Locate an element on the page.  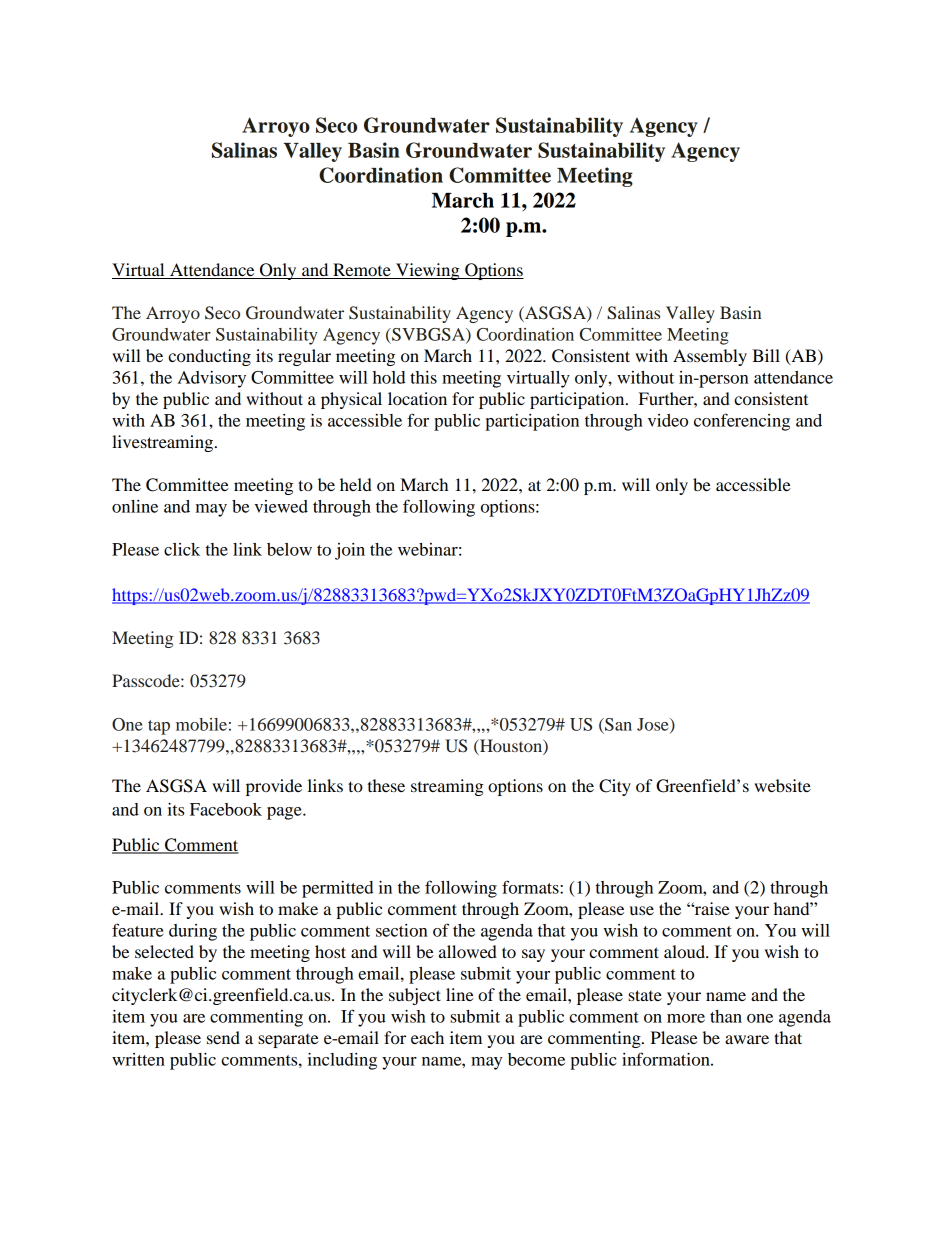
Jose is located at coordinates (654, 725).
